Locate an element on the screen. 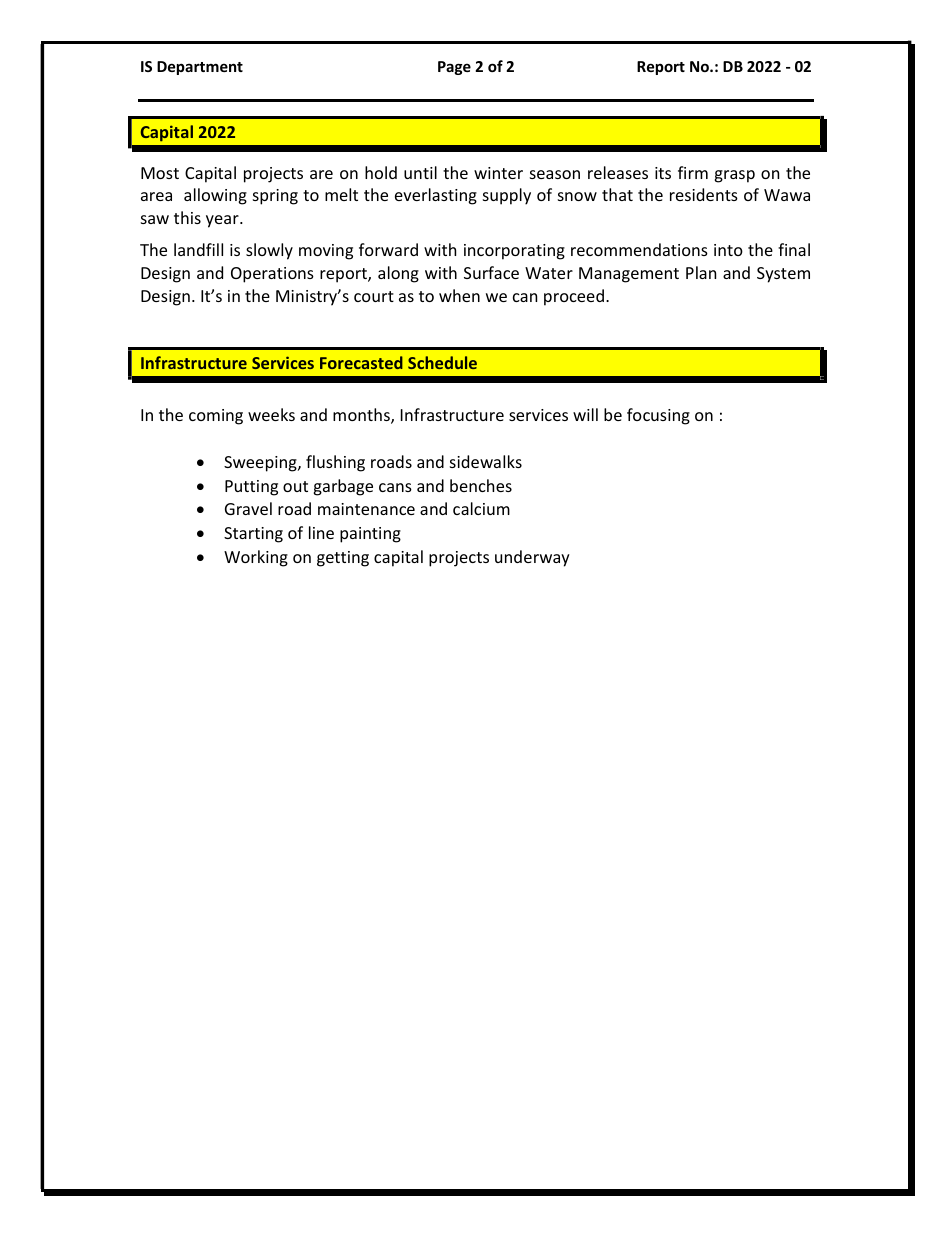  Plan is located at coordinates (701, 272).
